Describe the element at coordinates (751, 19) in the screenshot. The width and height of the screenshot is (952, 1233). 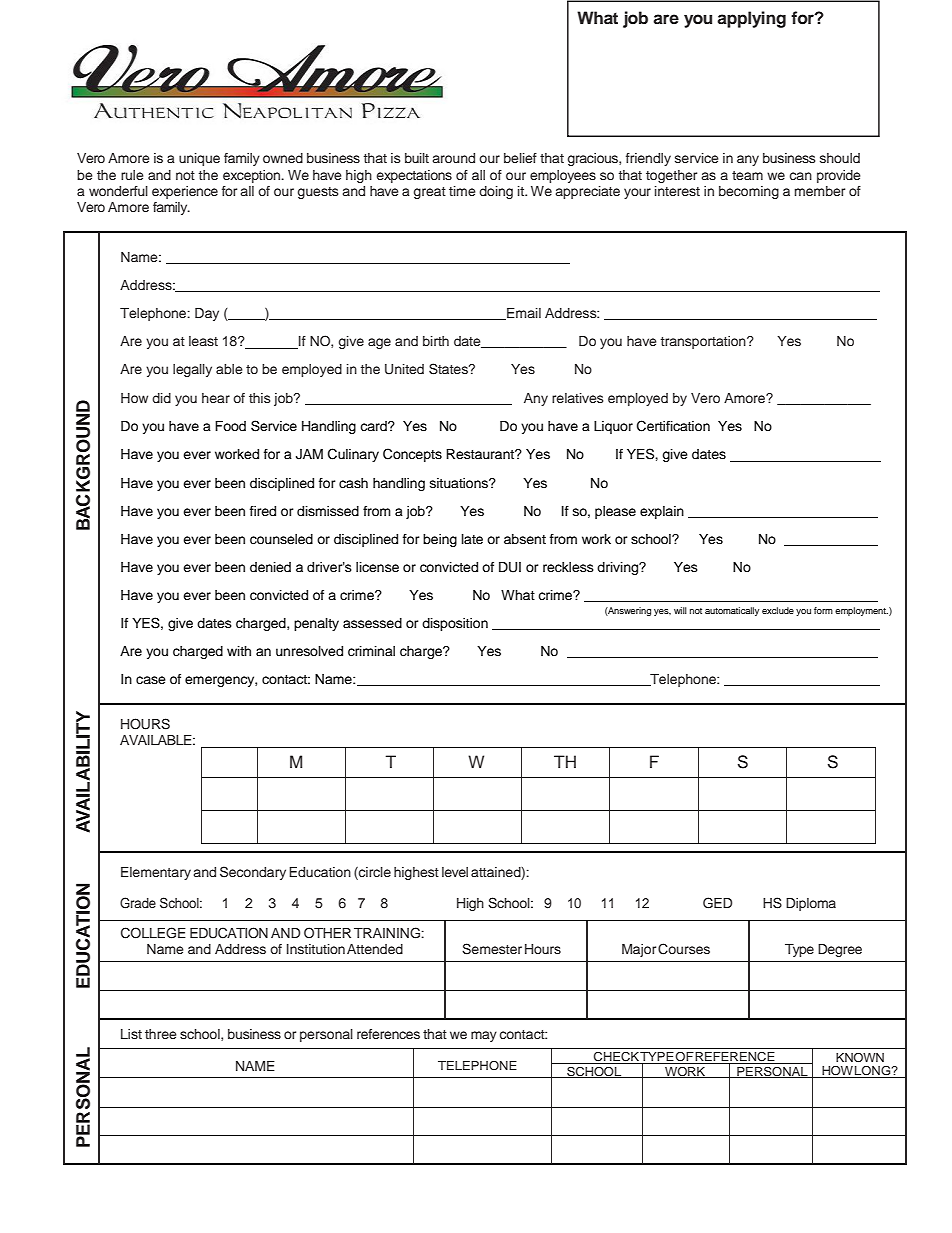
I see `applying` at that location.
